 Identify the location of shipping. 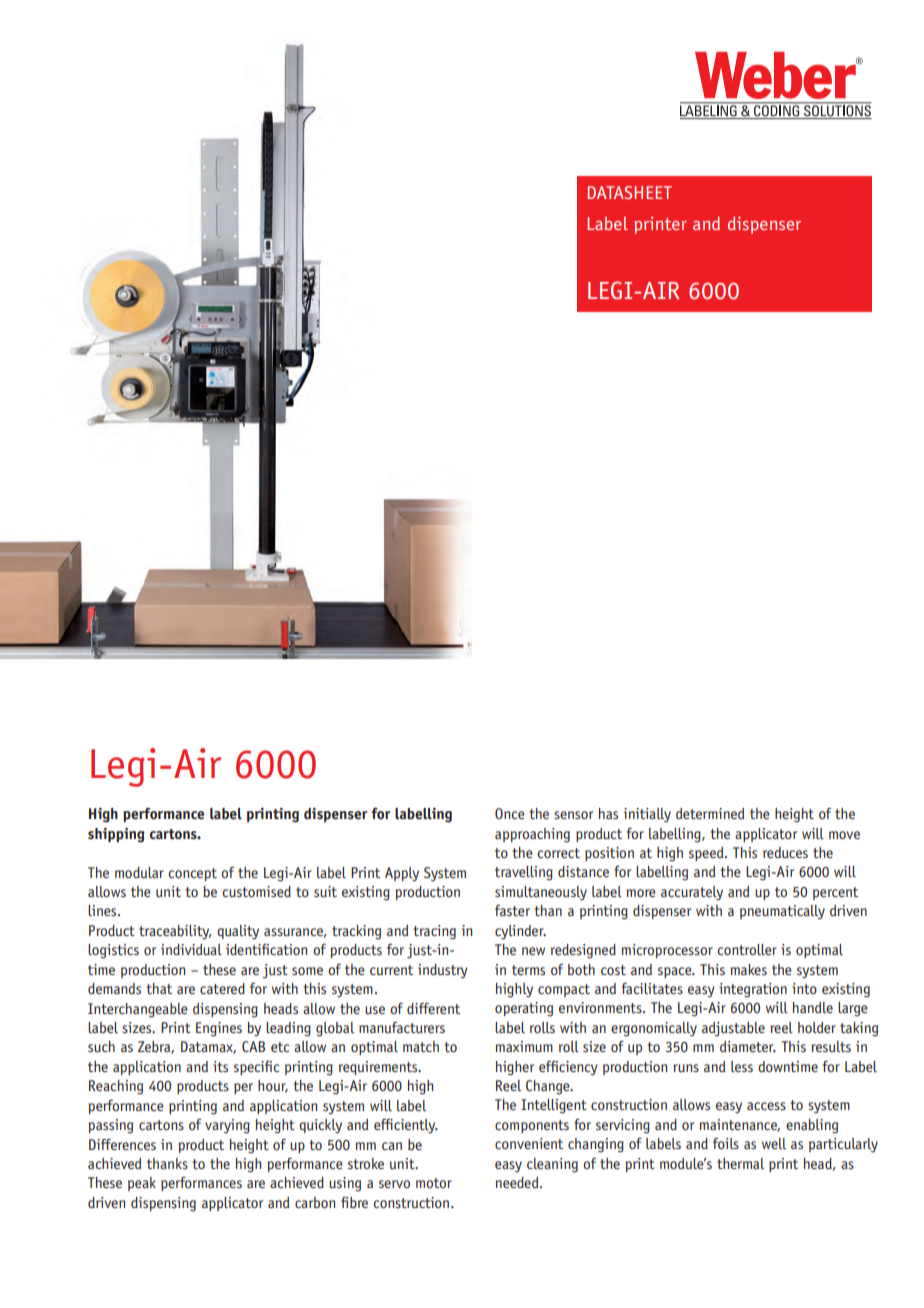
(116, 835).
